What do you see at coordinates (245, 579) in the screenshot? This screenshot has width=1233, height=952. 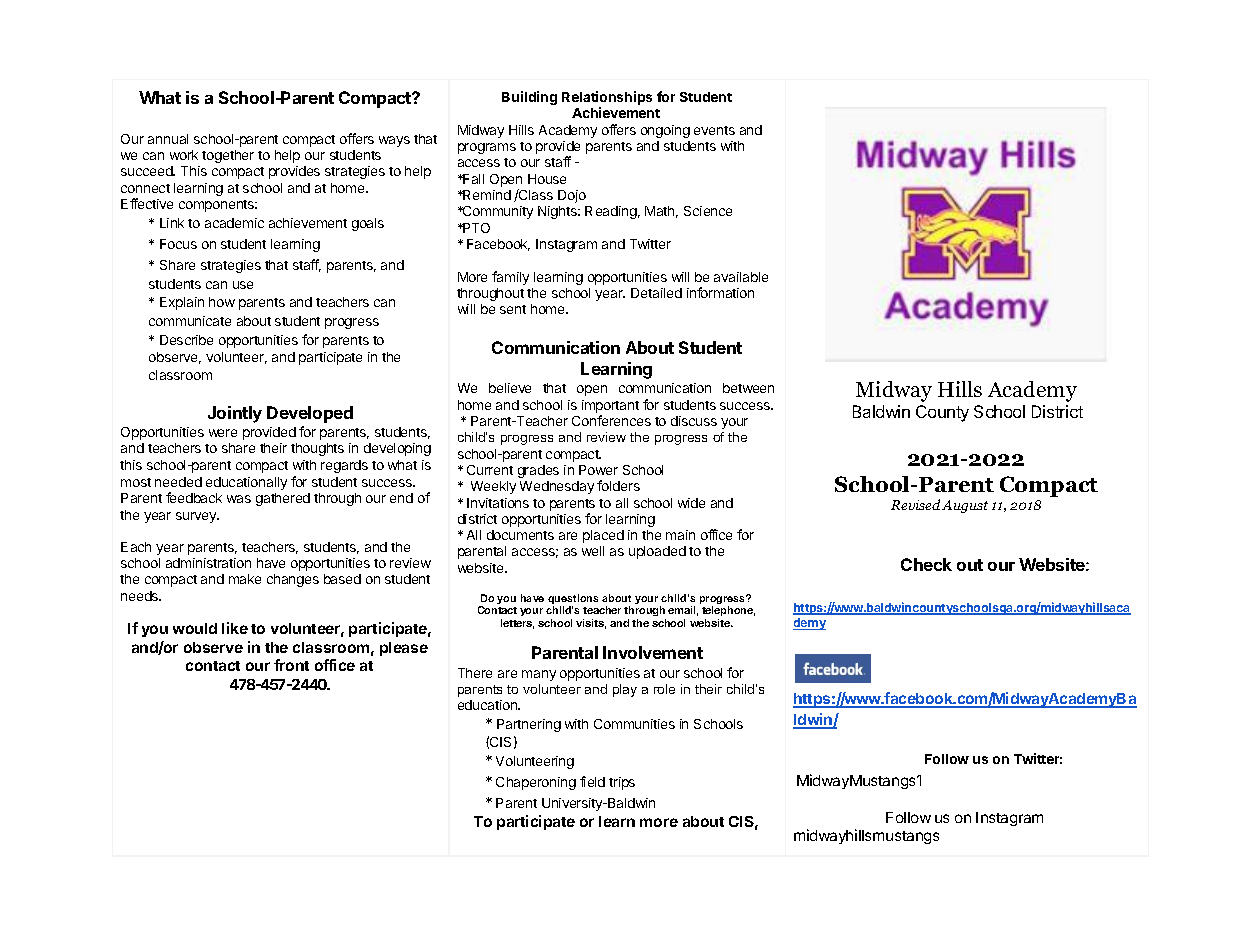 I see `make` at bounding box center [245, 579].
